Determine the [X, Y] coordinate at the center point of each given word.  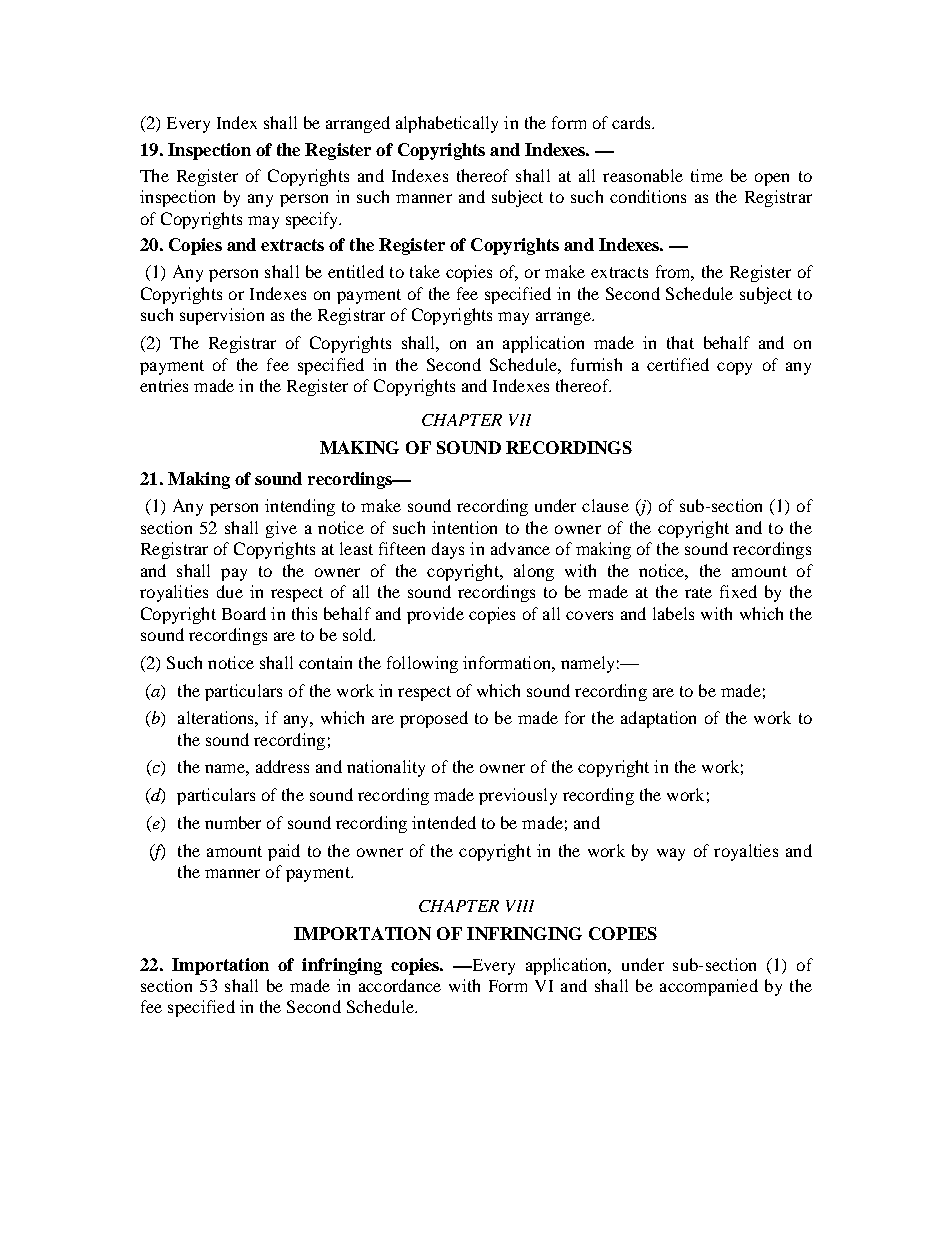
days [448, 550]
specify [313, 220]
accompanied [709, 987]
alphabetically [447, 124]
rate [698, 592]
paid [284, 852]
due [230, 591]
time [707, 175]
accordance [400, 985]
